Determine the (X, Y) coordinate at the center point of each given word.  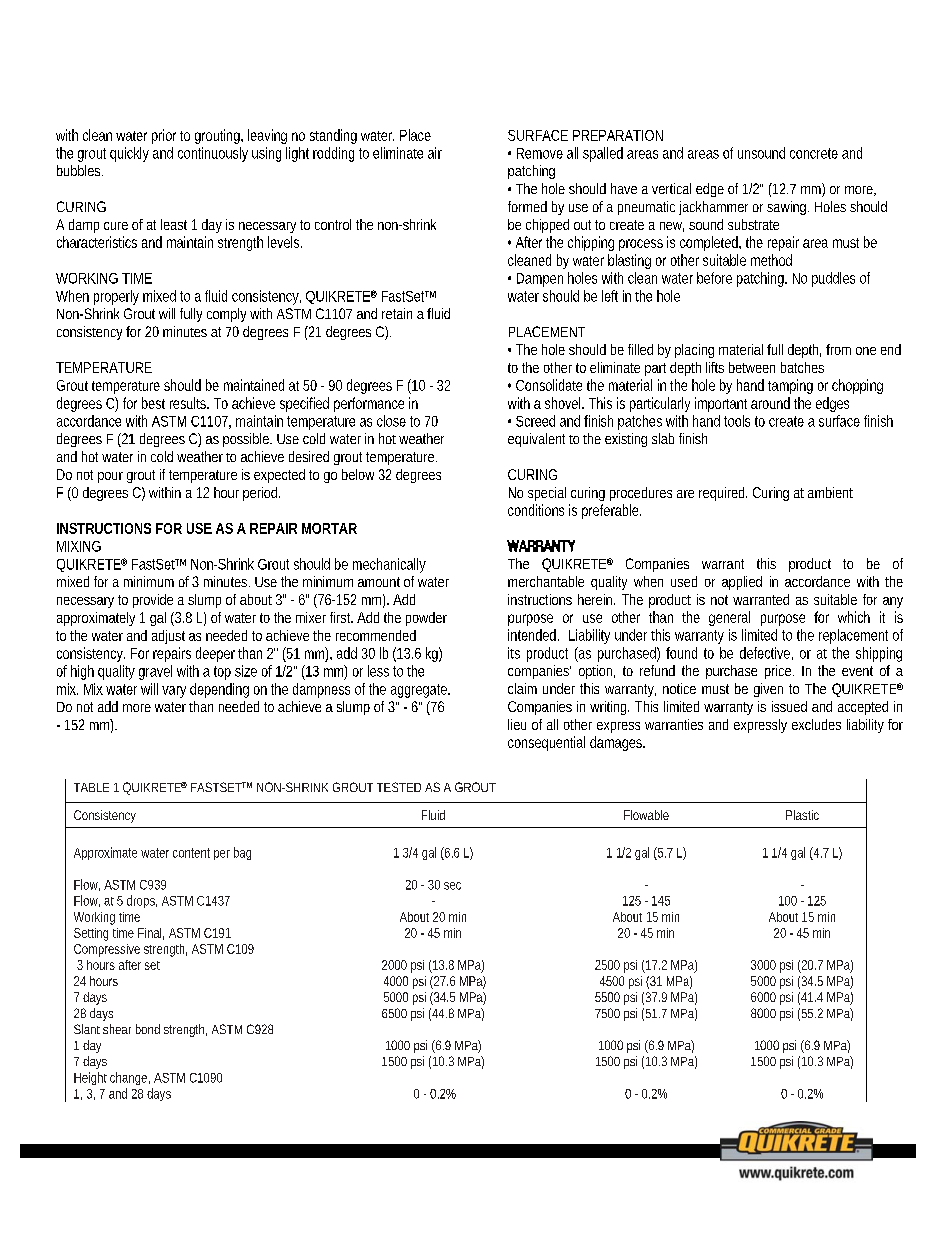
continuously (213, 154)
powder (426, 619)
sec (452, 886)
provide (153, 601)
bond (148, 1029)
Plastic (802, 815)
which (854, 617)
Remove (540, 153)
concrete (814, 153)
